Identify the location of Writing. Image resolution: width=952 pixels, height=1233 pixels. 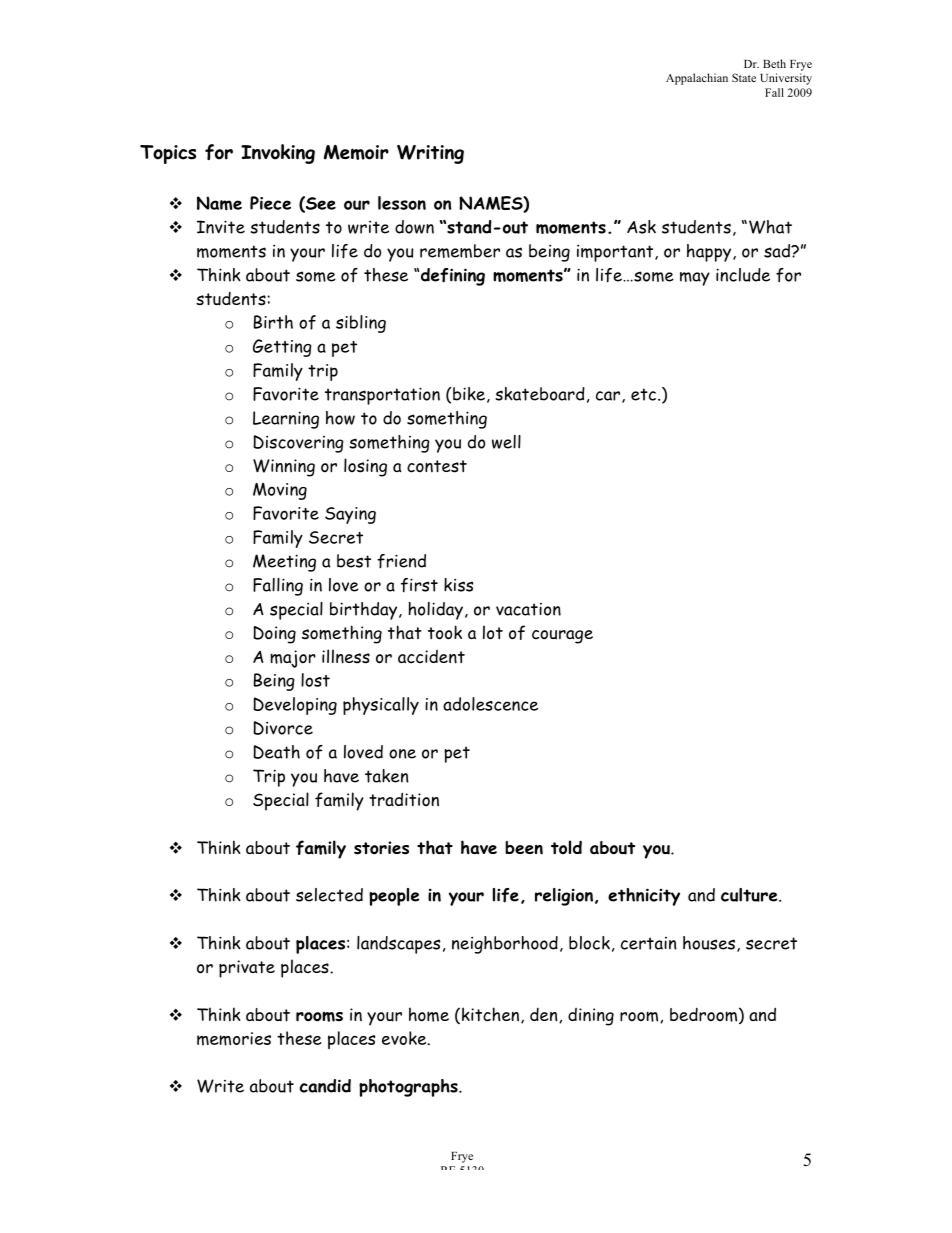
(430, 154).
